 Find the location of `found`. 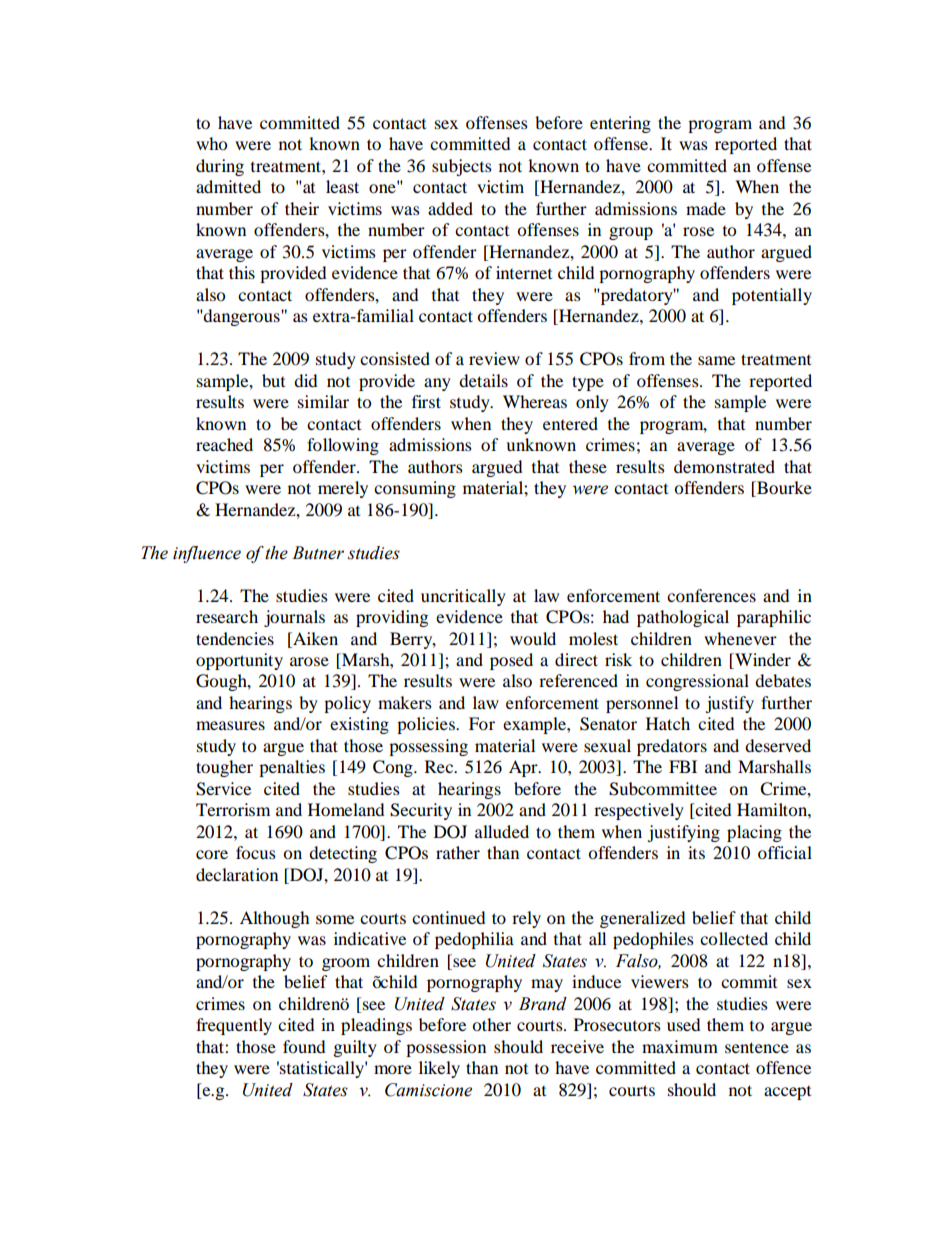

found is located at coordinates (304, 1046).
